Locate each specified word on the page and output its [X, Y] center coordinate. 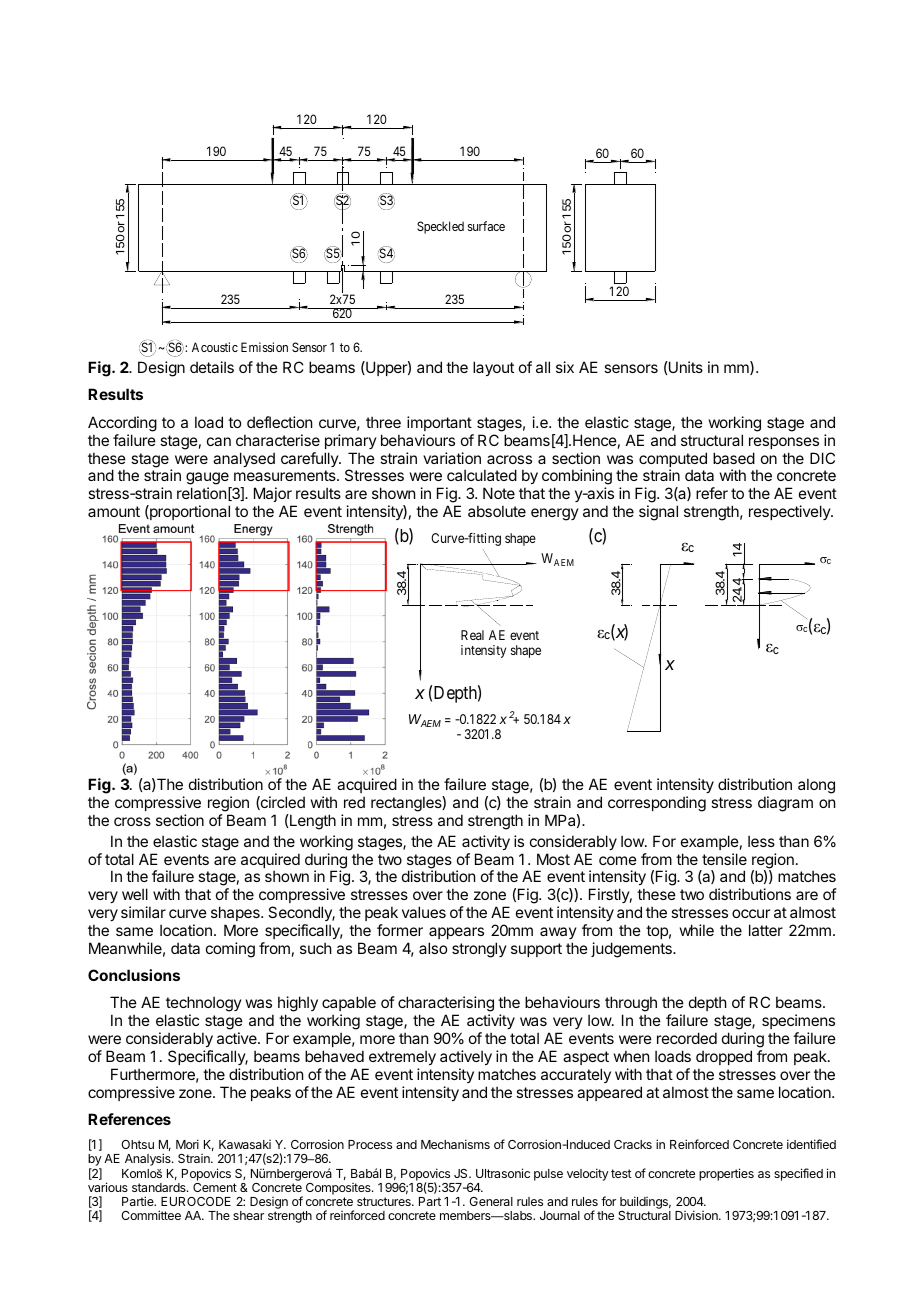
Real [472, 635]
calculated [482, 475]
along [816, 786]
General [491, 1201]
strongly [479, 950]
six [565, 367]
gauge [208, 480]
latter [766, 930]
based [734, 458]
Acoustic [215, 347]
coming [230, 950]
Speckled [440, 227]
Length [312, 822]
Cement [215, 1187]
